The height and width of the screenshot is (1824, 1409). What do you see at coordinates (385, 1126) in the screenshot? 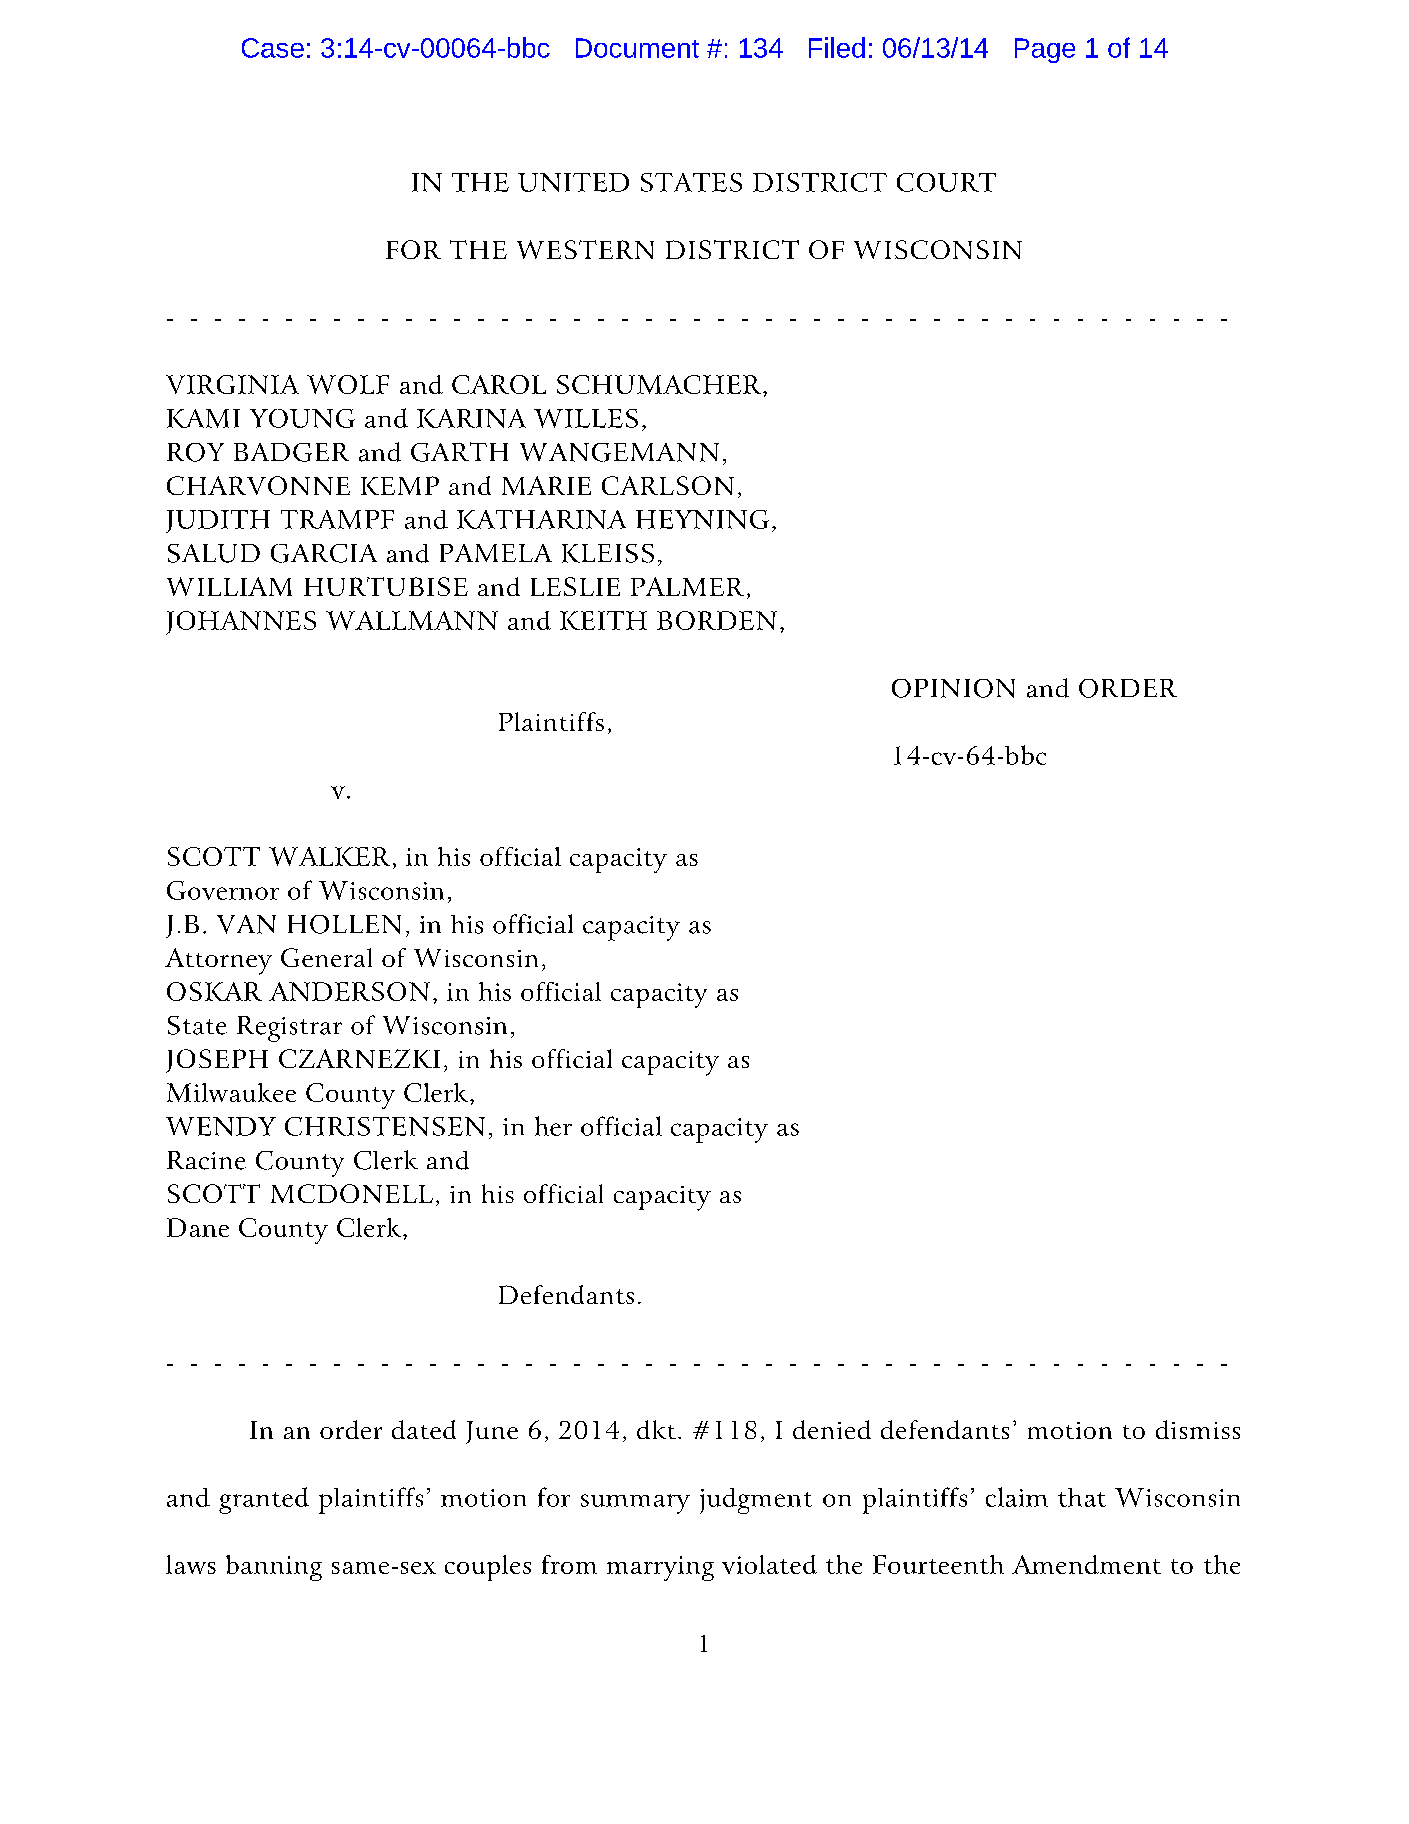
I see `CHRISTENSEN` at bounding box center [385, 1126].
